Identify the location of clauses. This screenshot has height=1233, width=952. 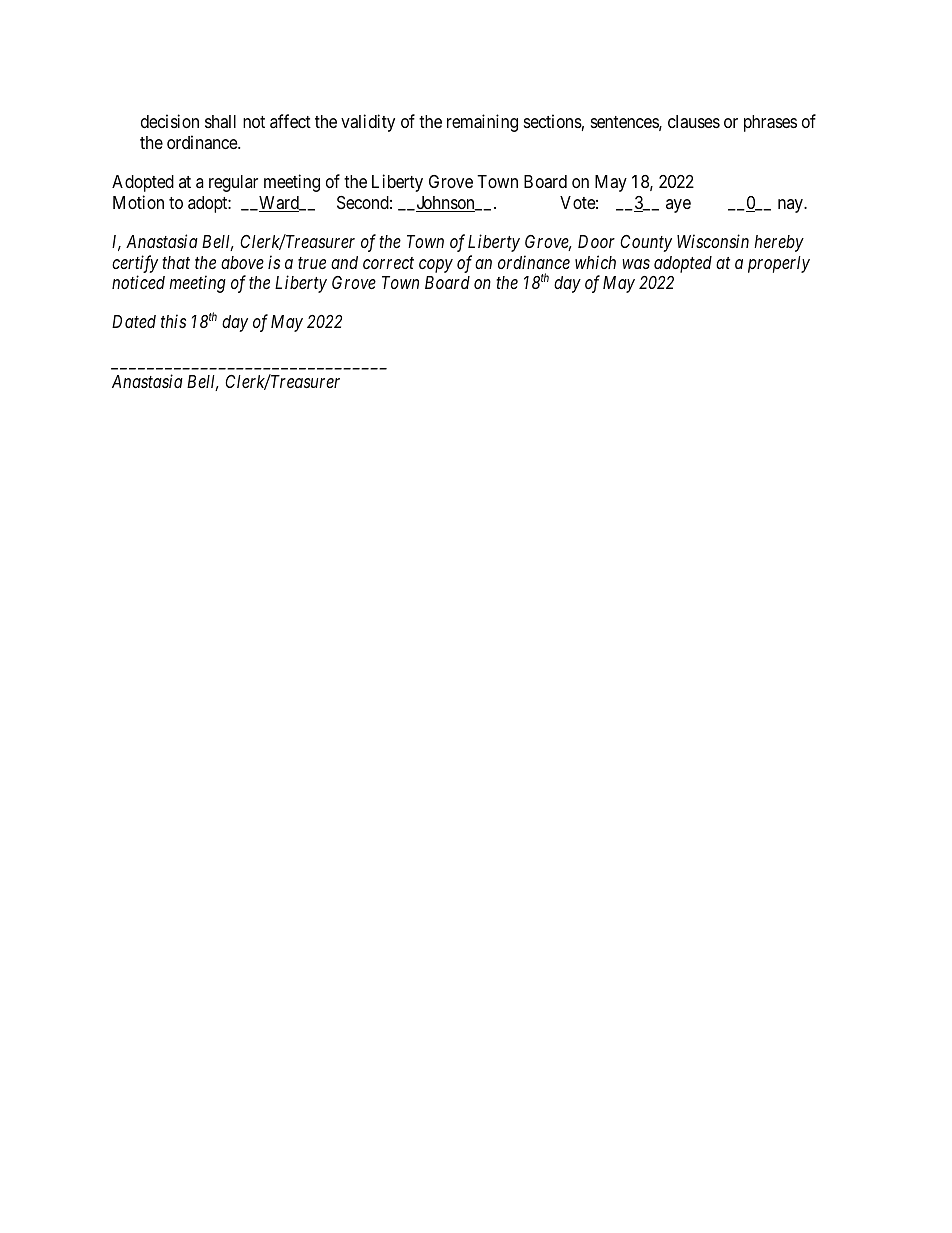
(694, 121).
